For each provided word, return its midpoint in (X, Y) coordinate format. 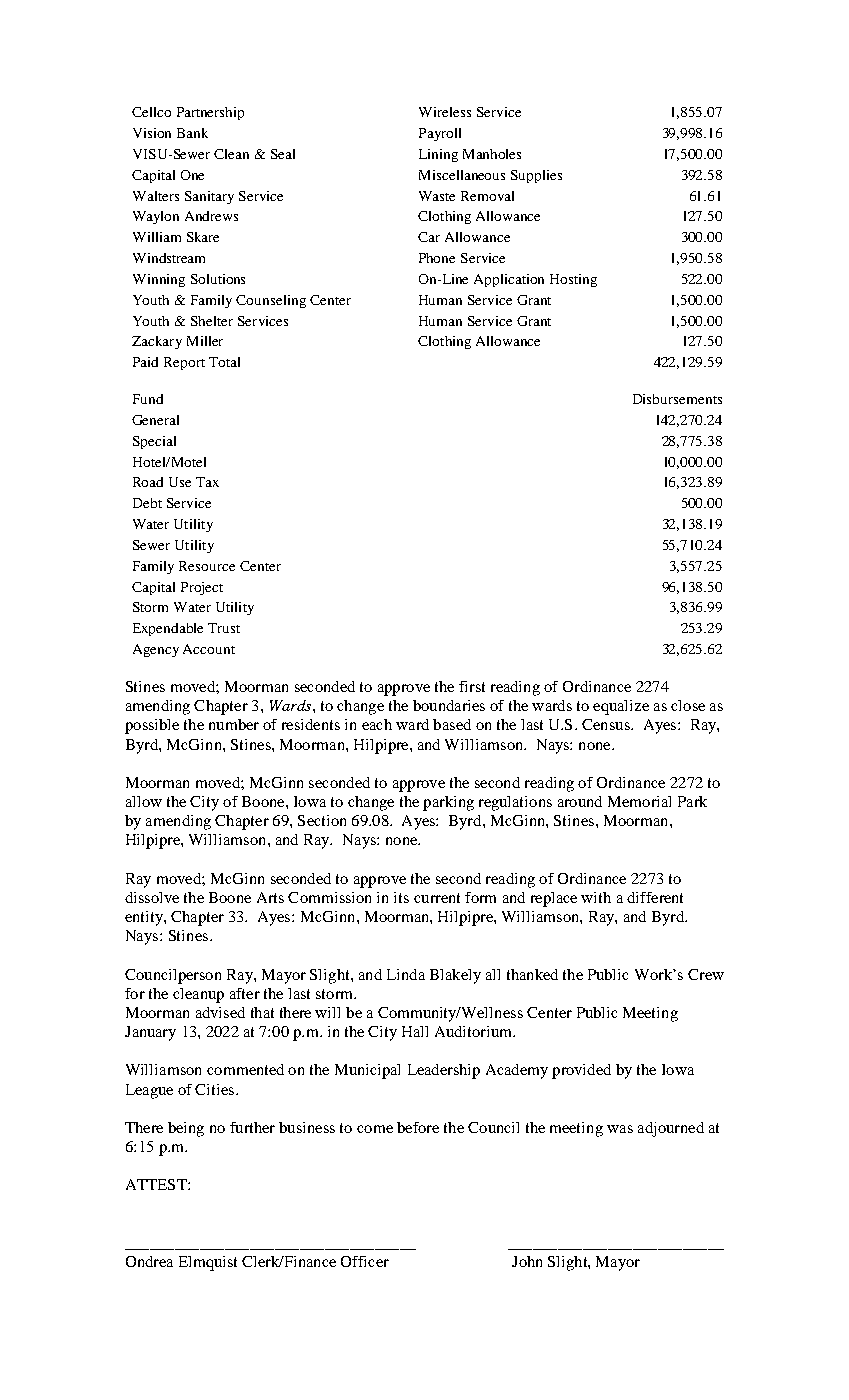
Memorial (639, 801)
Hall (415, 1031)
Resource (207, 566)
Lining (438, 155)
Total (224, 362)
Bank (192, 133)
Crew (706, 974)
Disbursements (677, 399)
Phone (437, 258)
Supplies (536, 176)
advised (220, 1012)
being (186, 1129)
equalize (621, 707)
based (452, 724)
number (234, 724)
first (472, 686)
